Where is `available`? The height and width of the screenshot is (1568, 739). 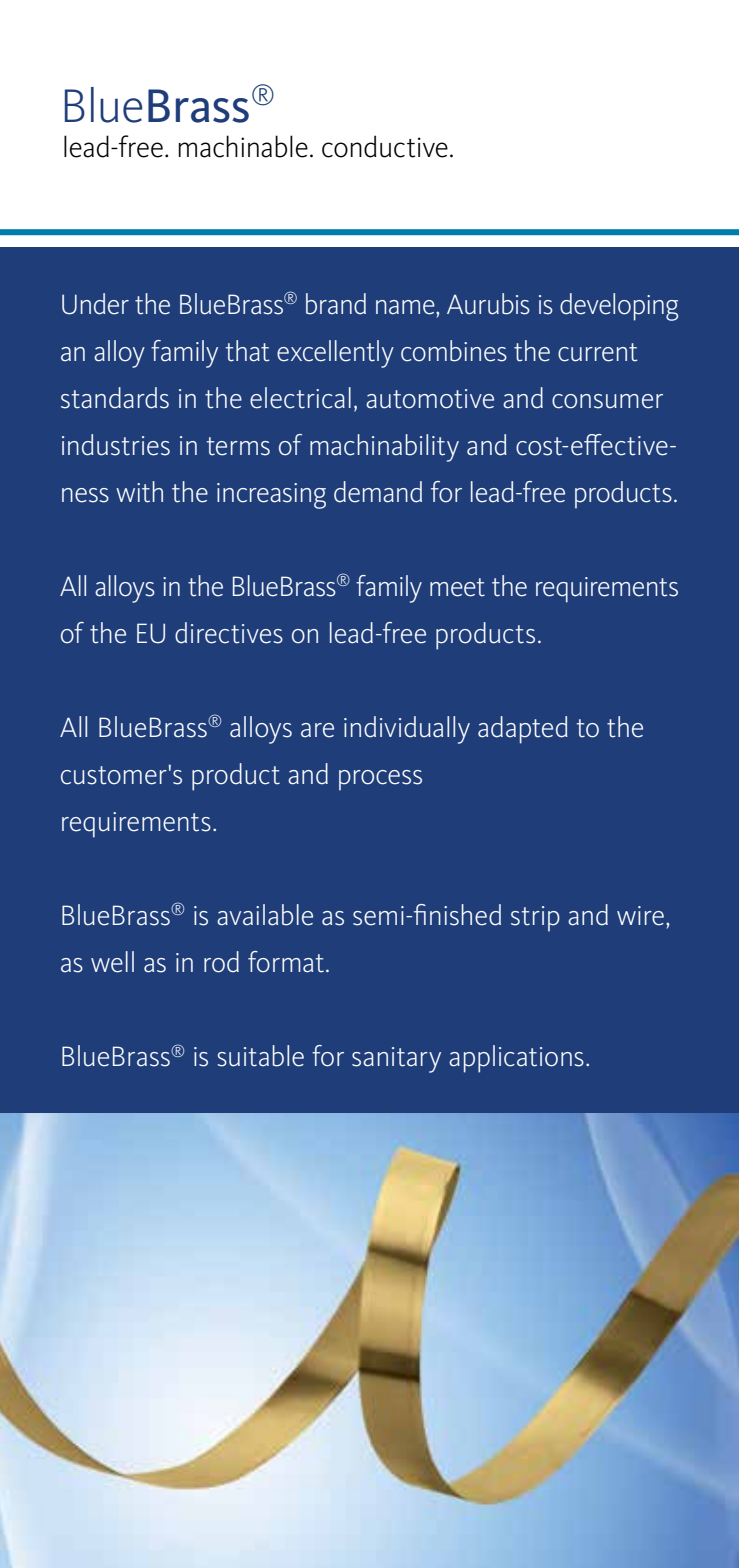
available is located at coordinates (265, 915).
